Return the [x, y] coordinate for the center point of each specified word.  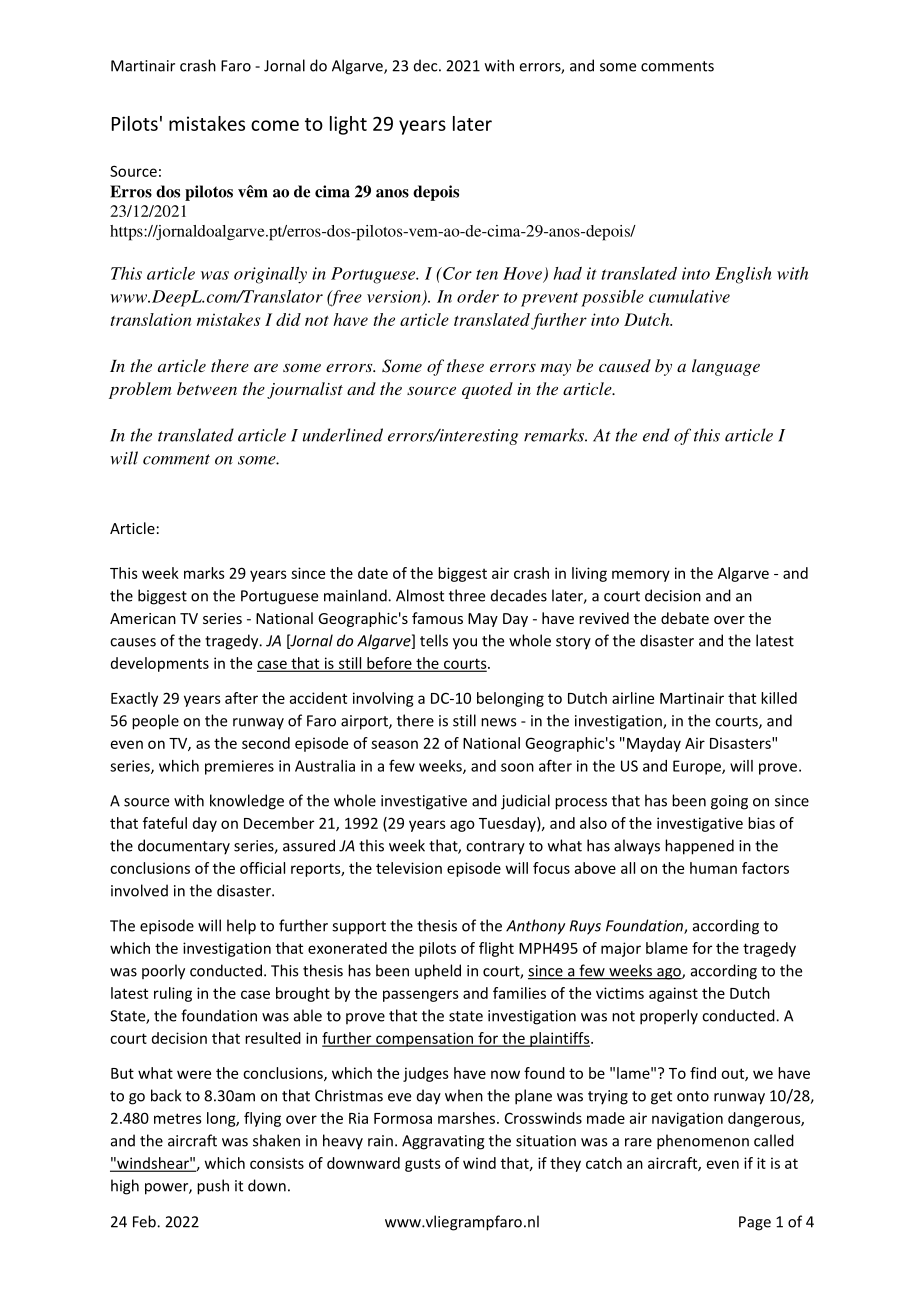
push [213, 1187]
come [275, 125]
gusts [423, 1165]
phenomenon [703, 1142]
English [743, 275]
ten [487, 275]
